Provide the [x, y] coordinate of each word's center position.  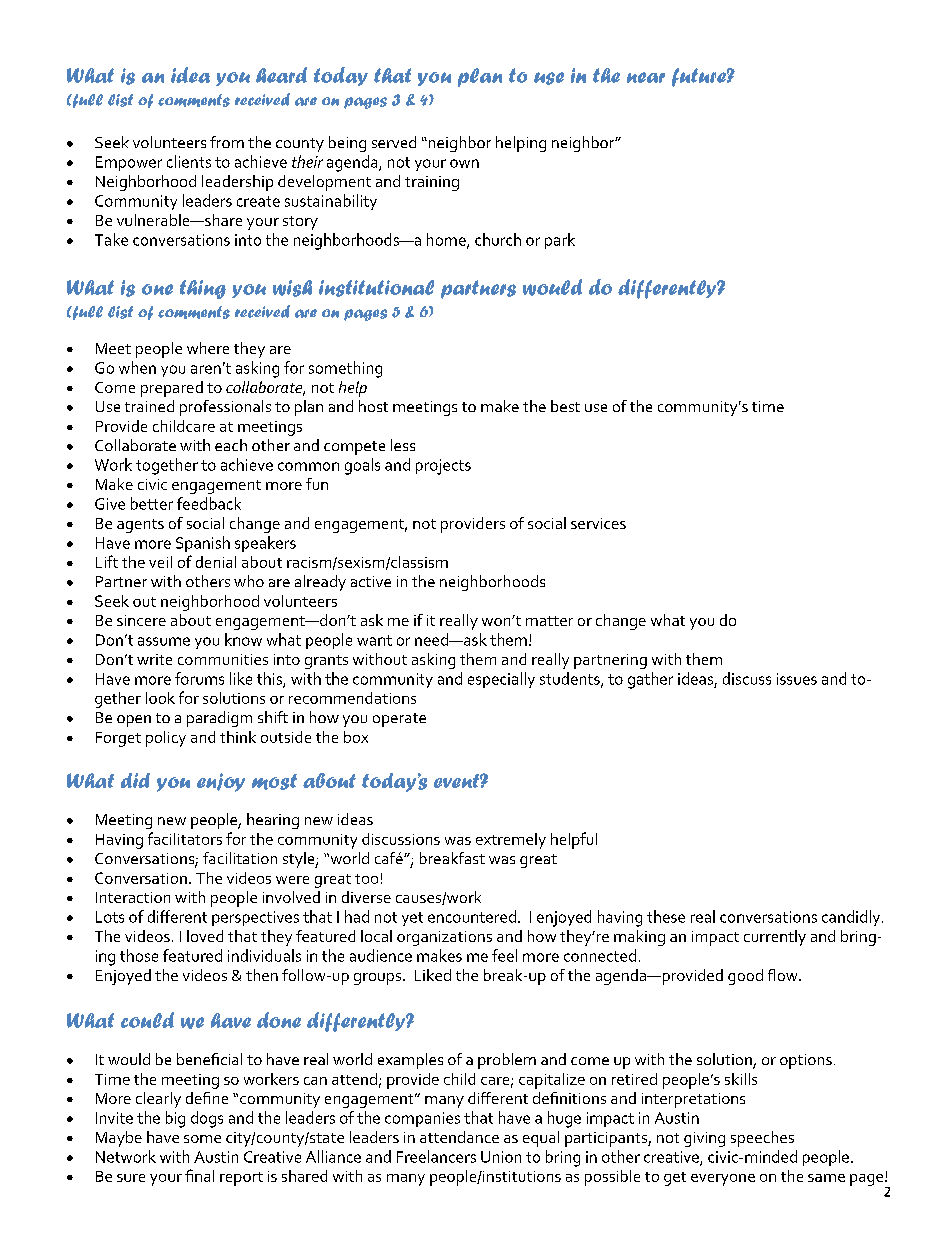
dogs [207, 1119]
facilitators [185, 838]
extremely [511, 841]
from [227, 142]
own [464, 163]
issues [797, 679]
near [646, 77]
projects [443, 467]
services [598, 523]
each [231, 445]
